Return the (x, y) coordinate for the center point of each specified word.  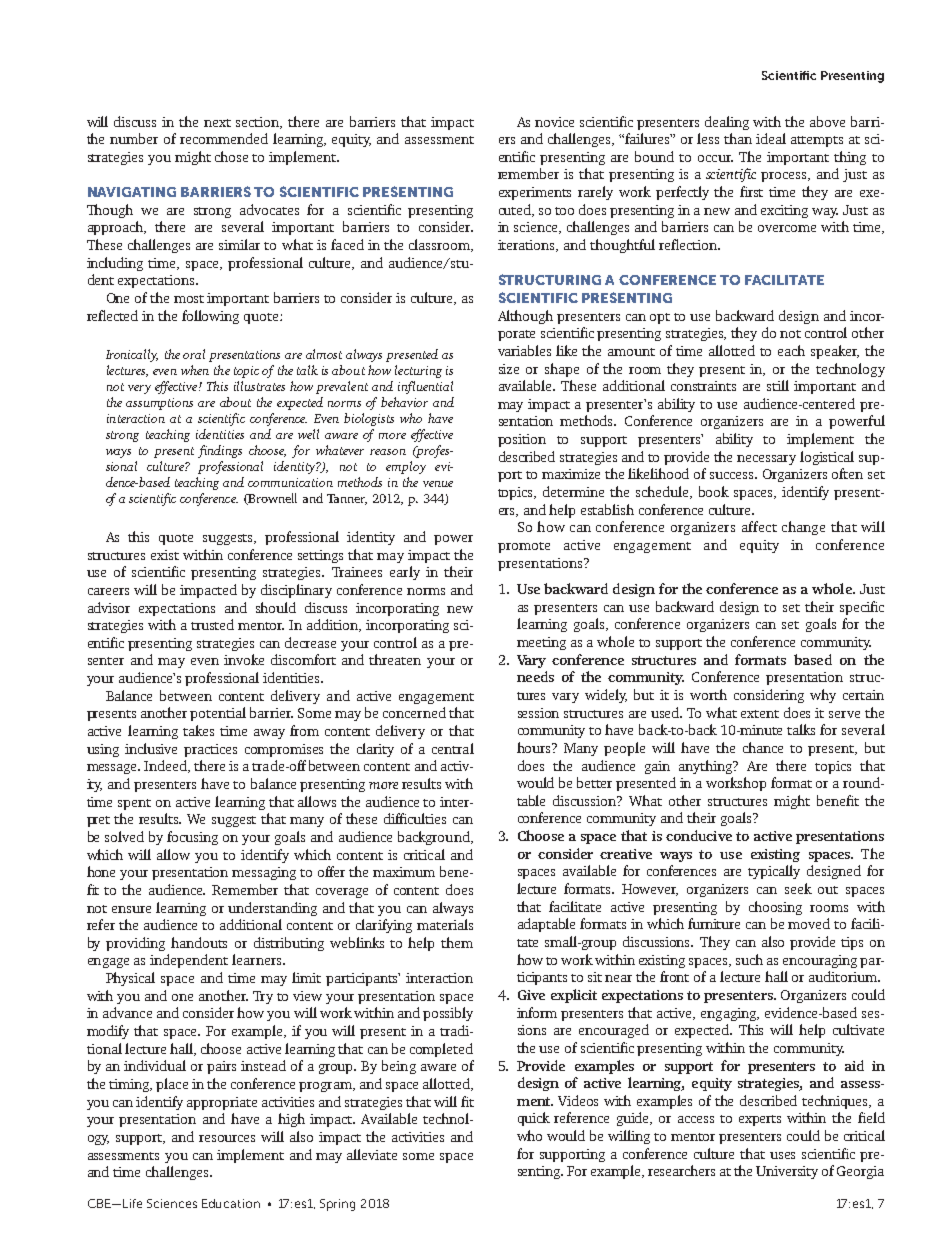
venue (438, 484)
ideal (771, 138)
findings (220, 451)
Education (231, 1203)
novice (554, 122)
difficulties (415, 818)
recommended (224, 138)
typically (774, 872)
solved (124, 836)
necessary (766, 460)
